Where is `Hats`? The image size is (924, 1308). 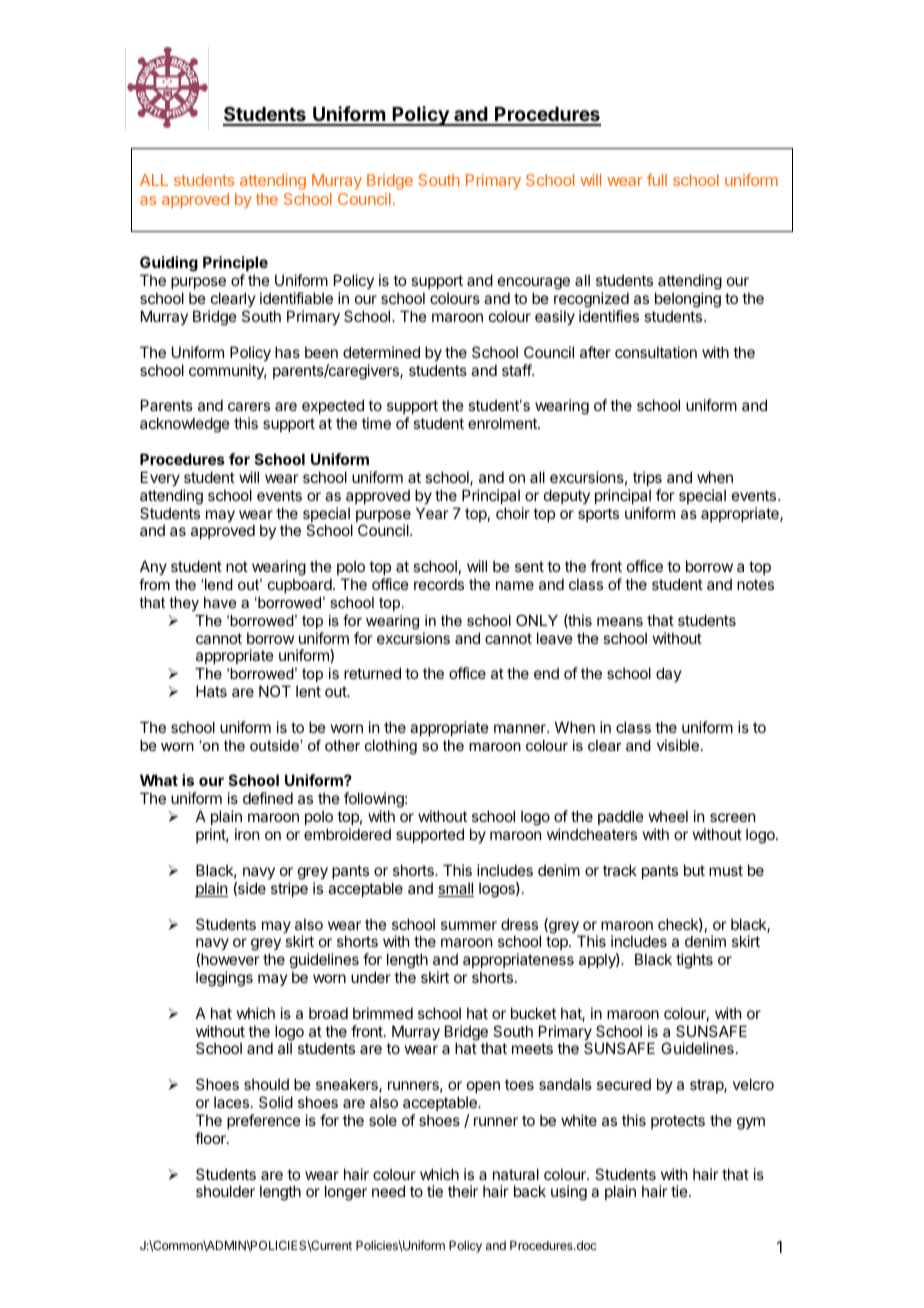 Hats is located at coordinates (211, 691).
